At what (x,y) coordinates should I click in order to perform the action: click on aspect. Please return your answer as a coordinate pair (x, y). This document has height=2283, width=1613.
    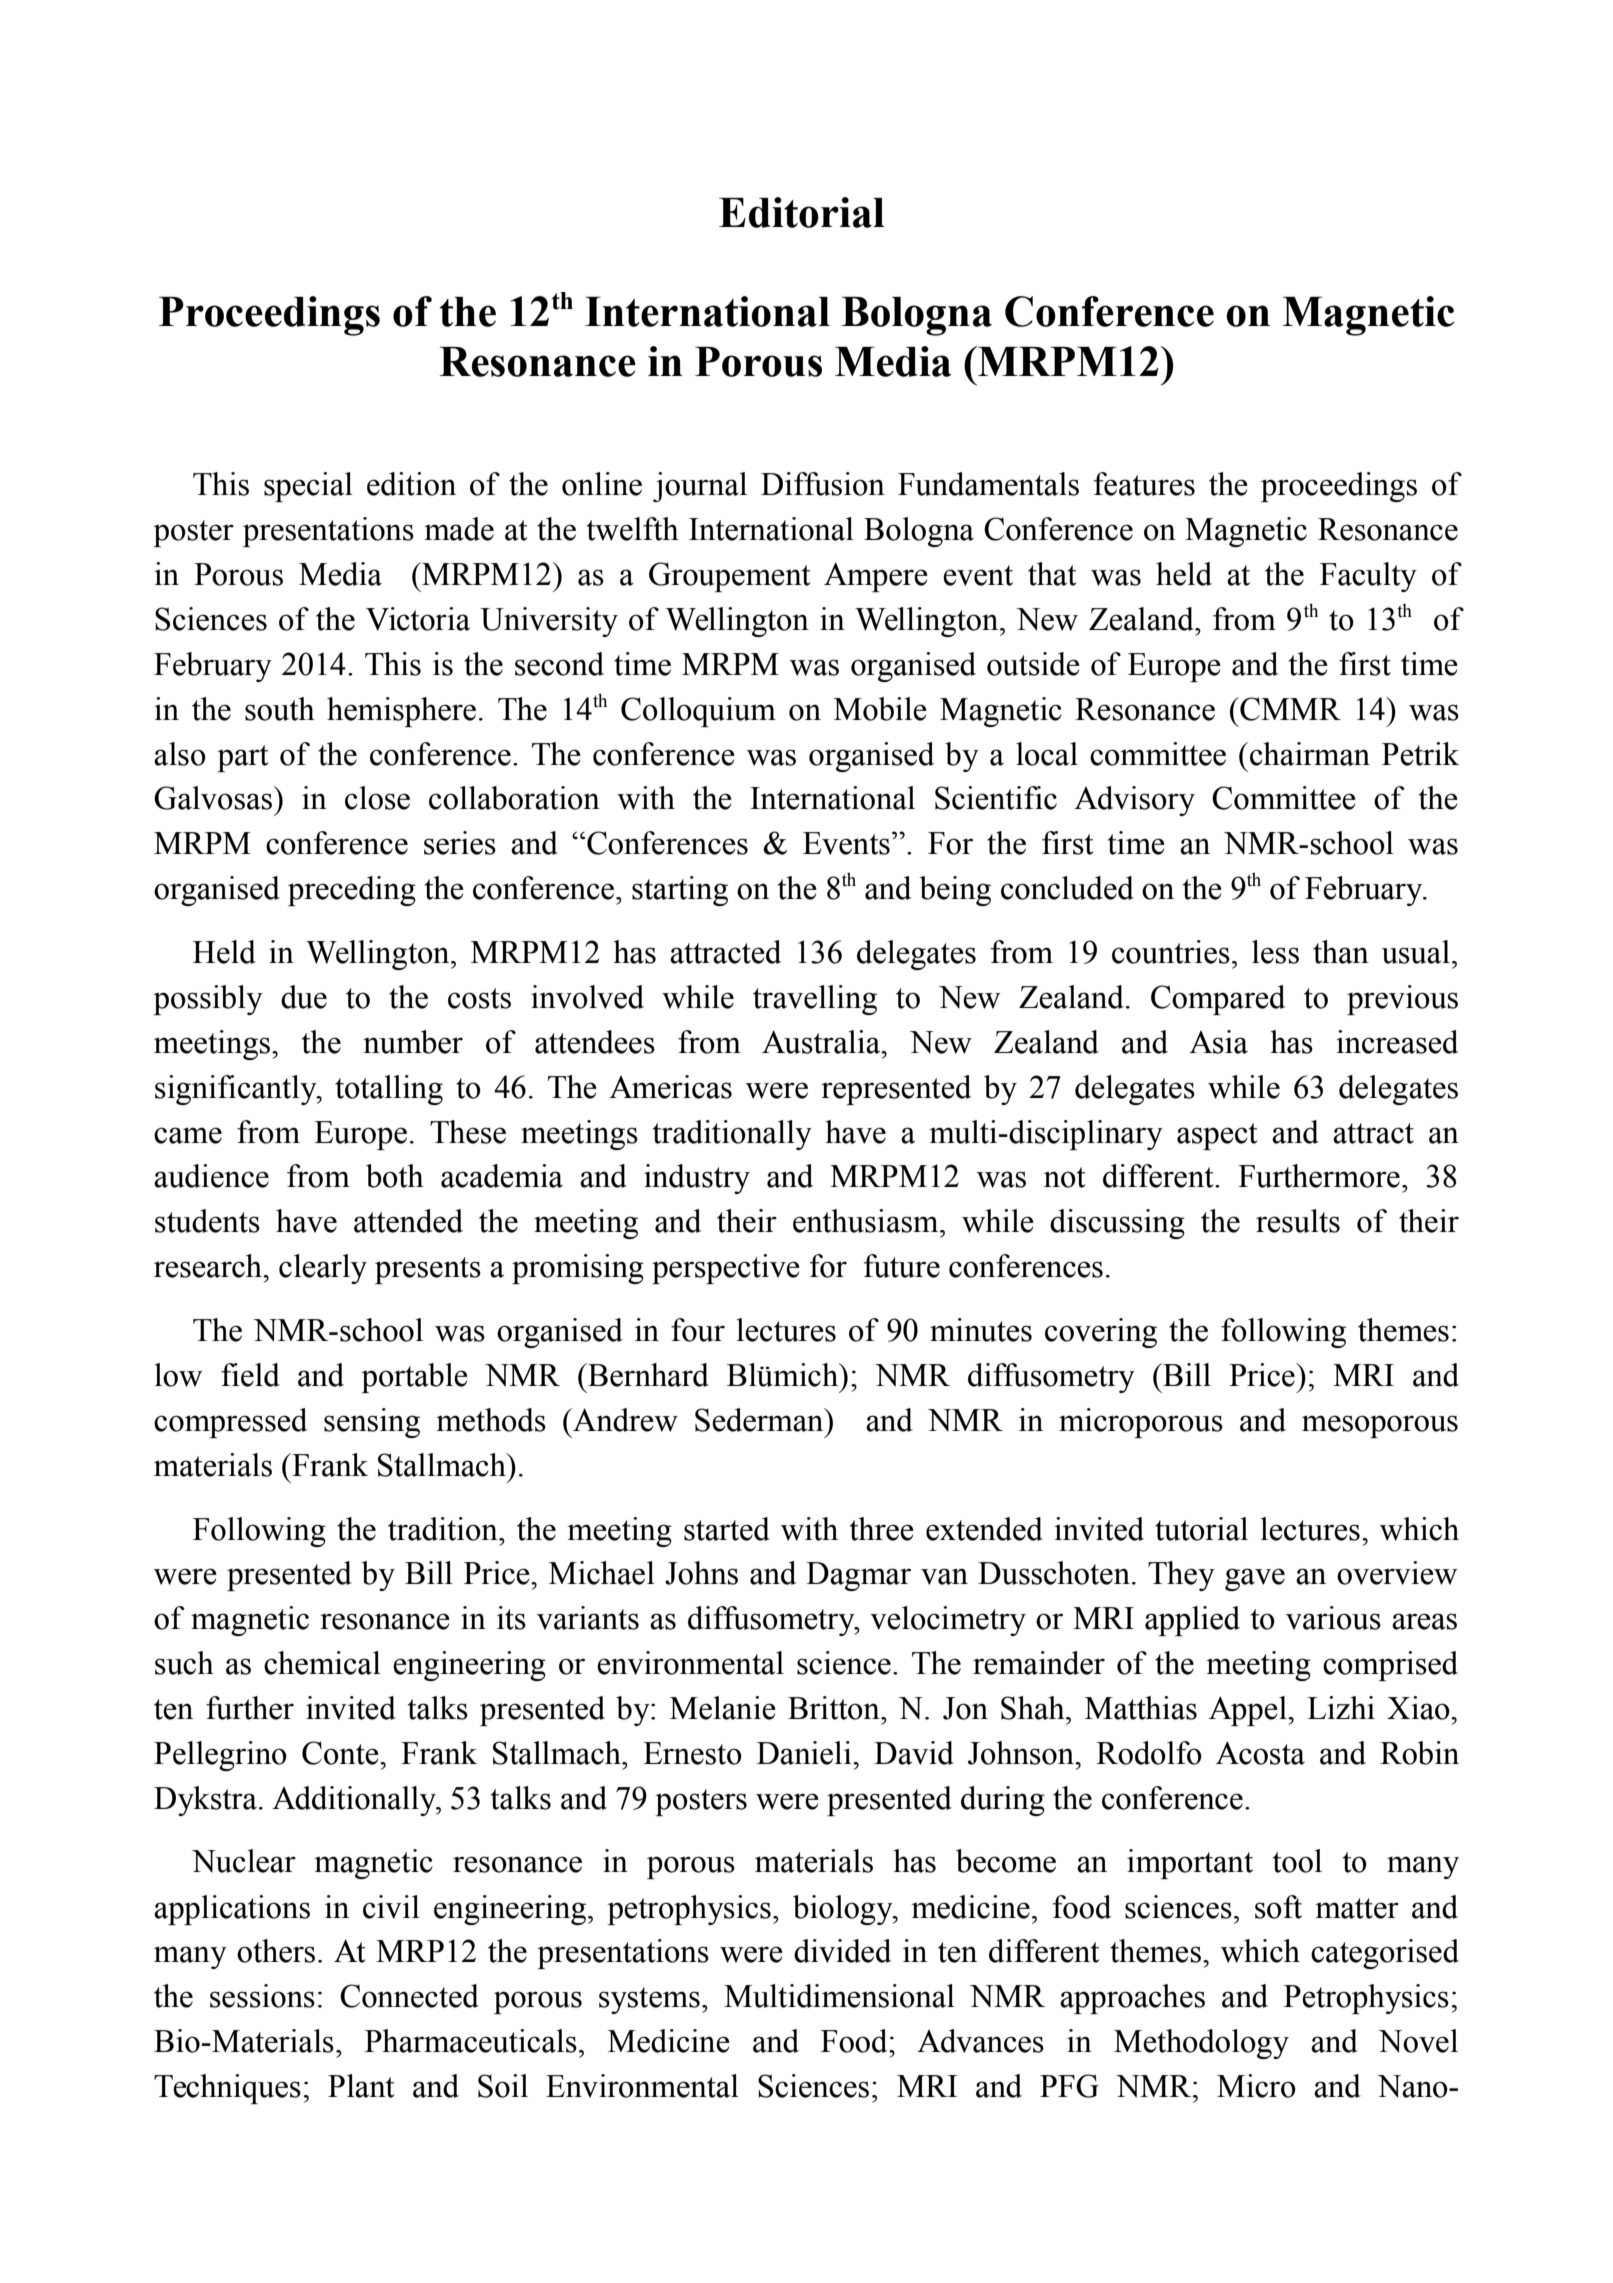
    Looking at the image, I should click on (1217, 1136).
